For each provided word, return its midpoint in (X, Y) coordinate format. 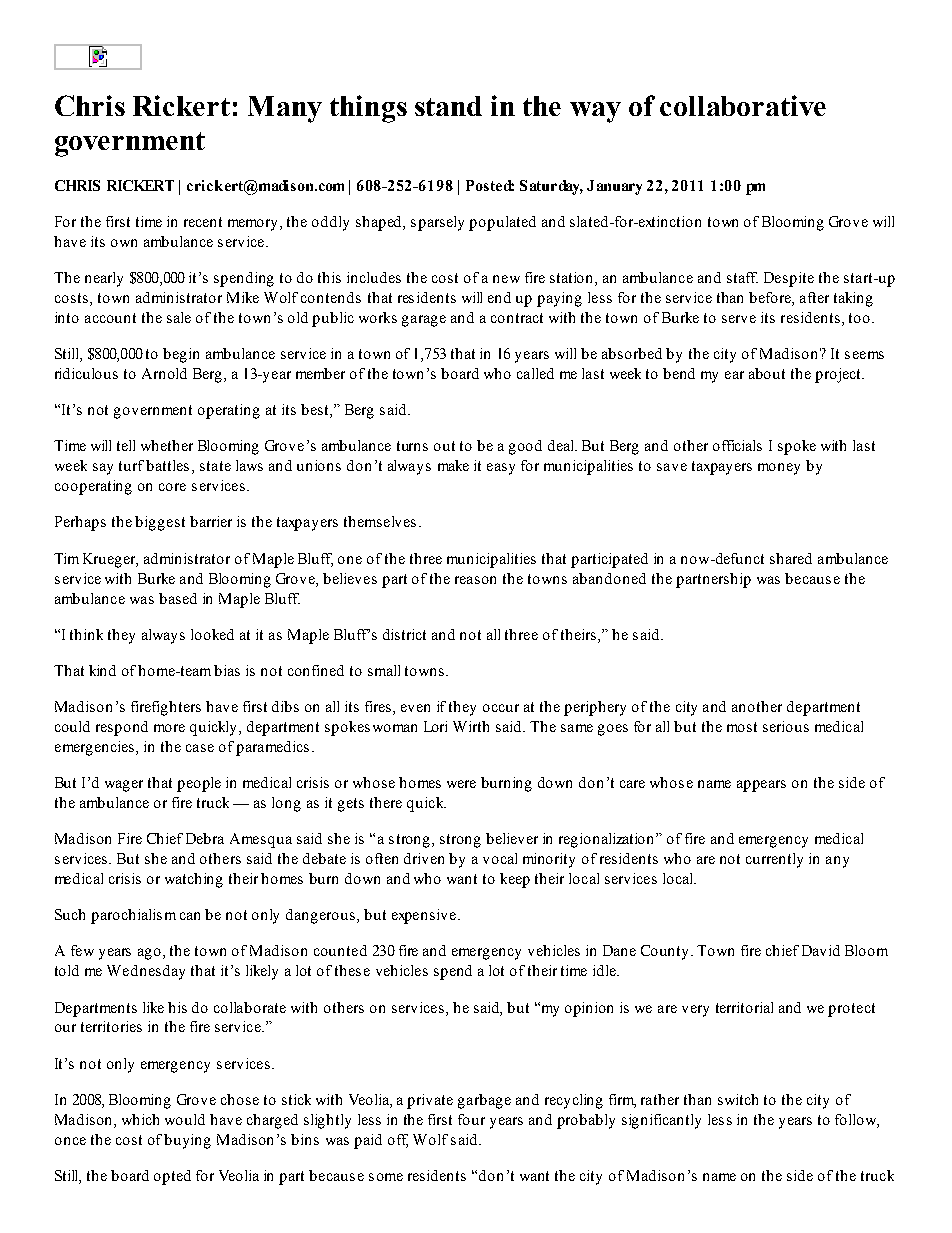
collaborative (743, 105)
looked (212, 634)
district (404, 634)
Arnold (164, 373)
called (535, 373)
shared (791, 558)
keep (515, 880)
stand (448, 106)
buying (187, 1141)
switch (738, 1099)
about (767, 373)
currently (774, 860)
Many (285, 109)
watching (194, 880)
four (471, 1119)
